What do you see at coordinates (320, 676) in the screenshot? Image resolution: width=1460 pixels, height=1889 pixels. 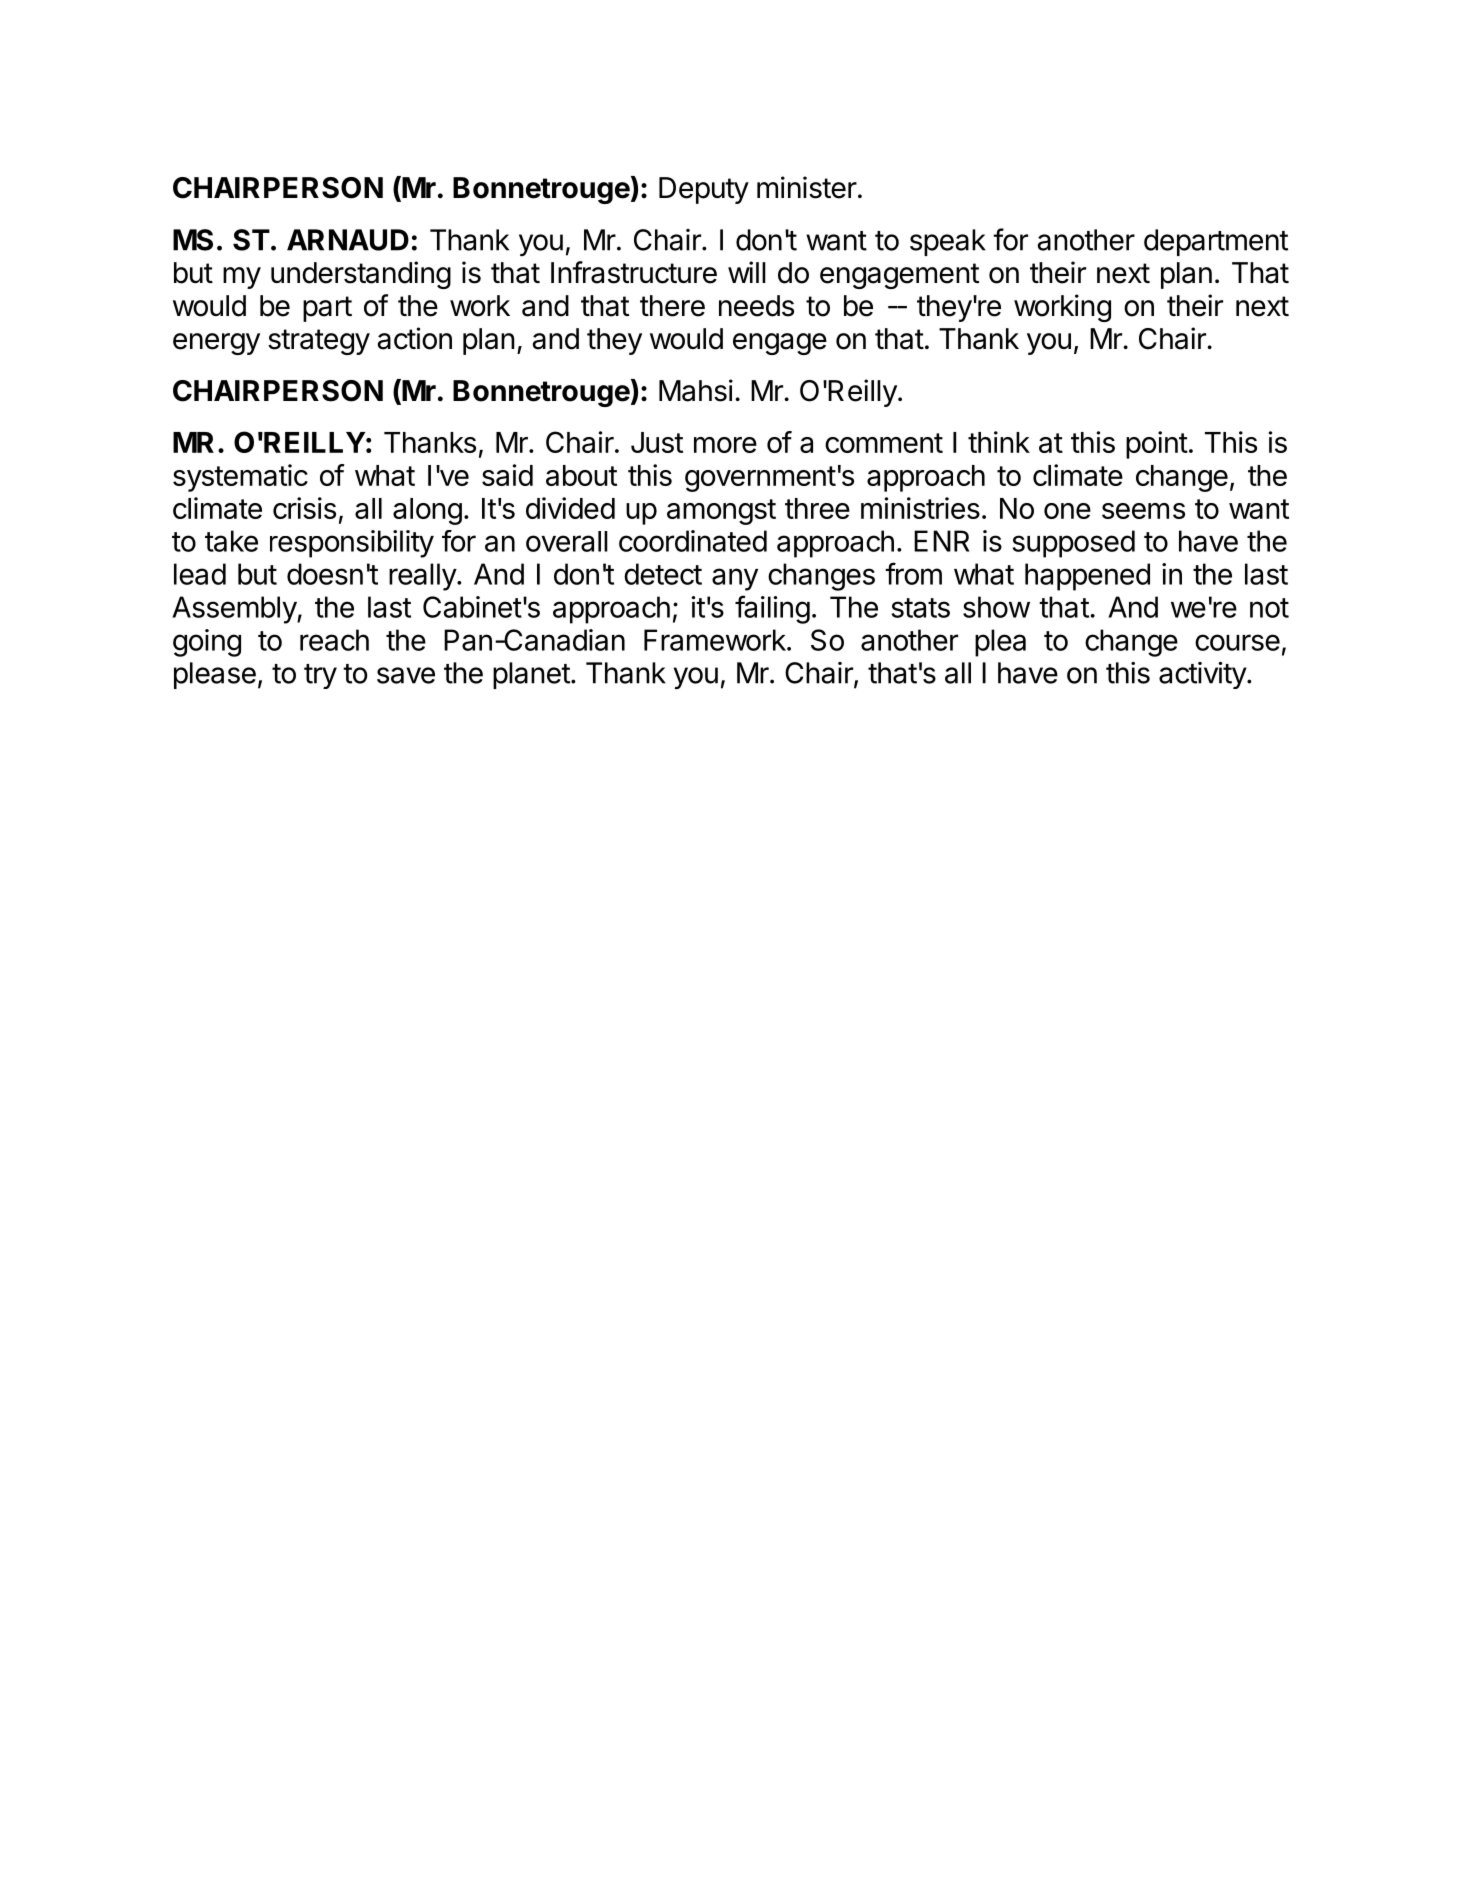 I see `try` at bounding box center [320, 676].
